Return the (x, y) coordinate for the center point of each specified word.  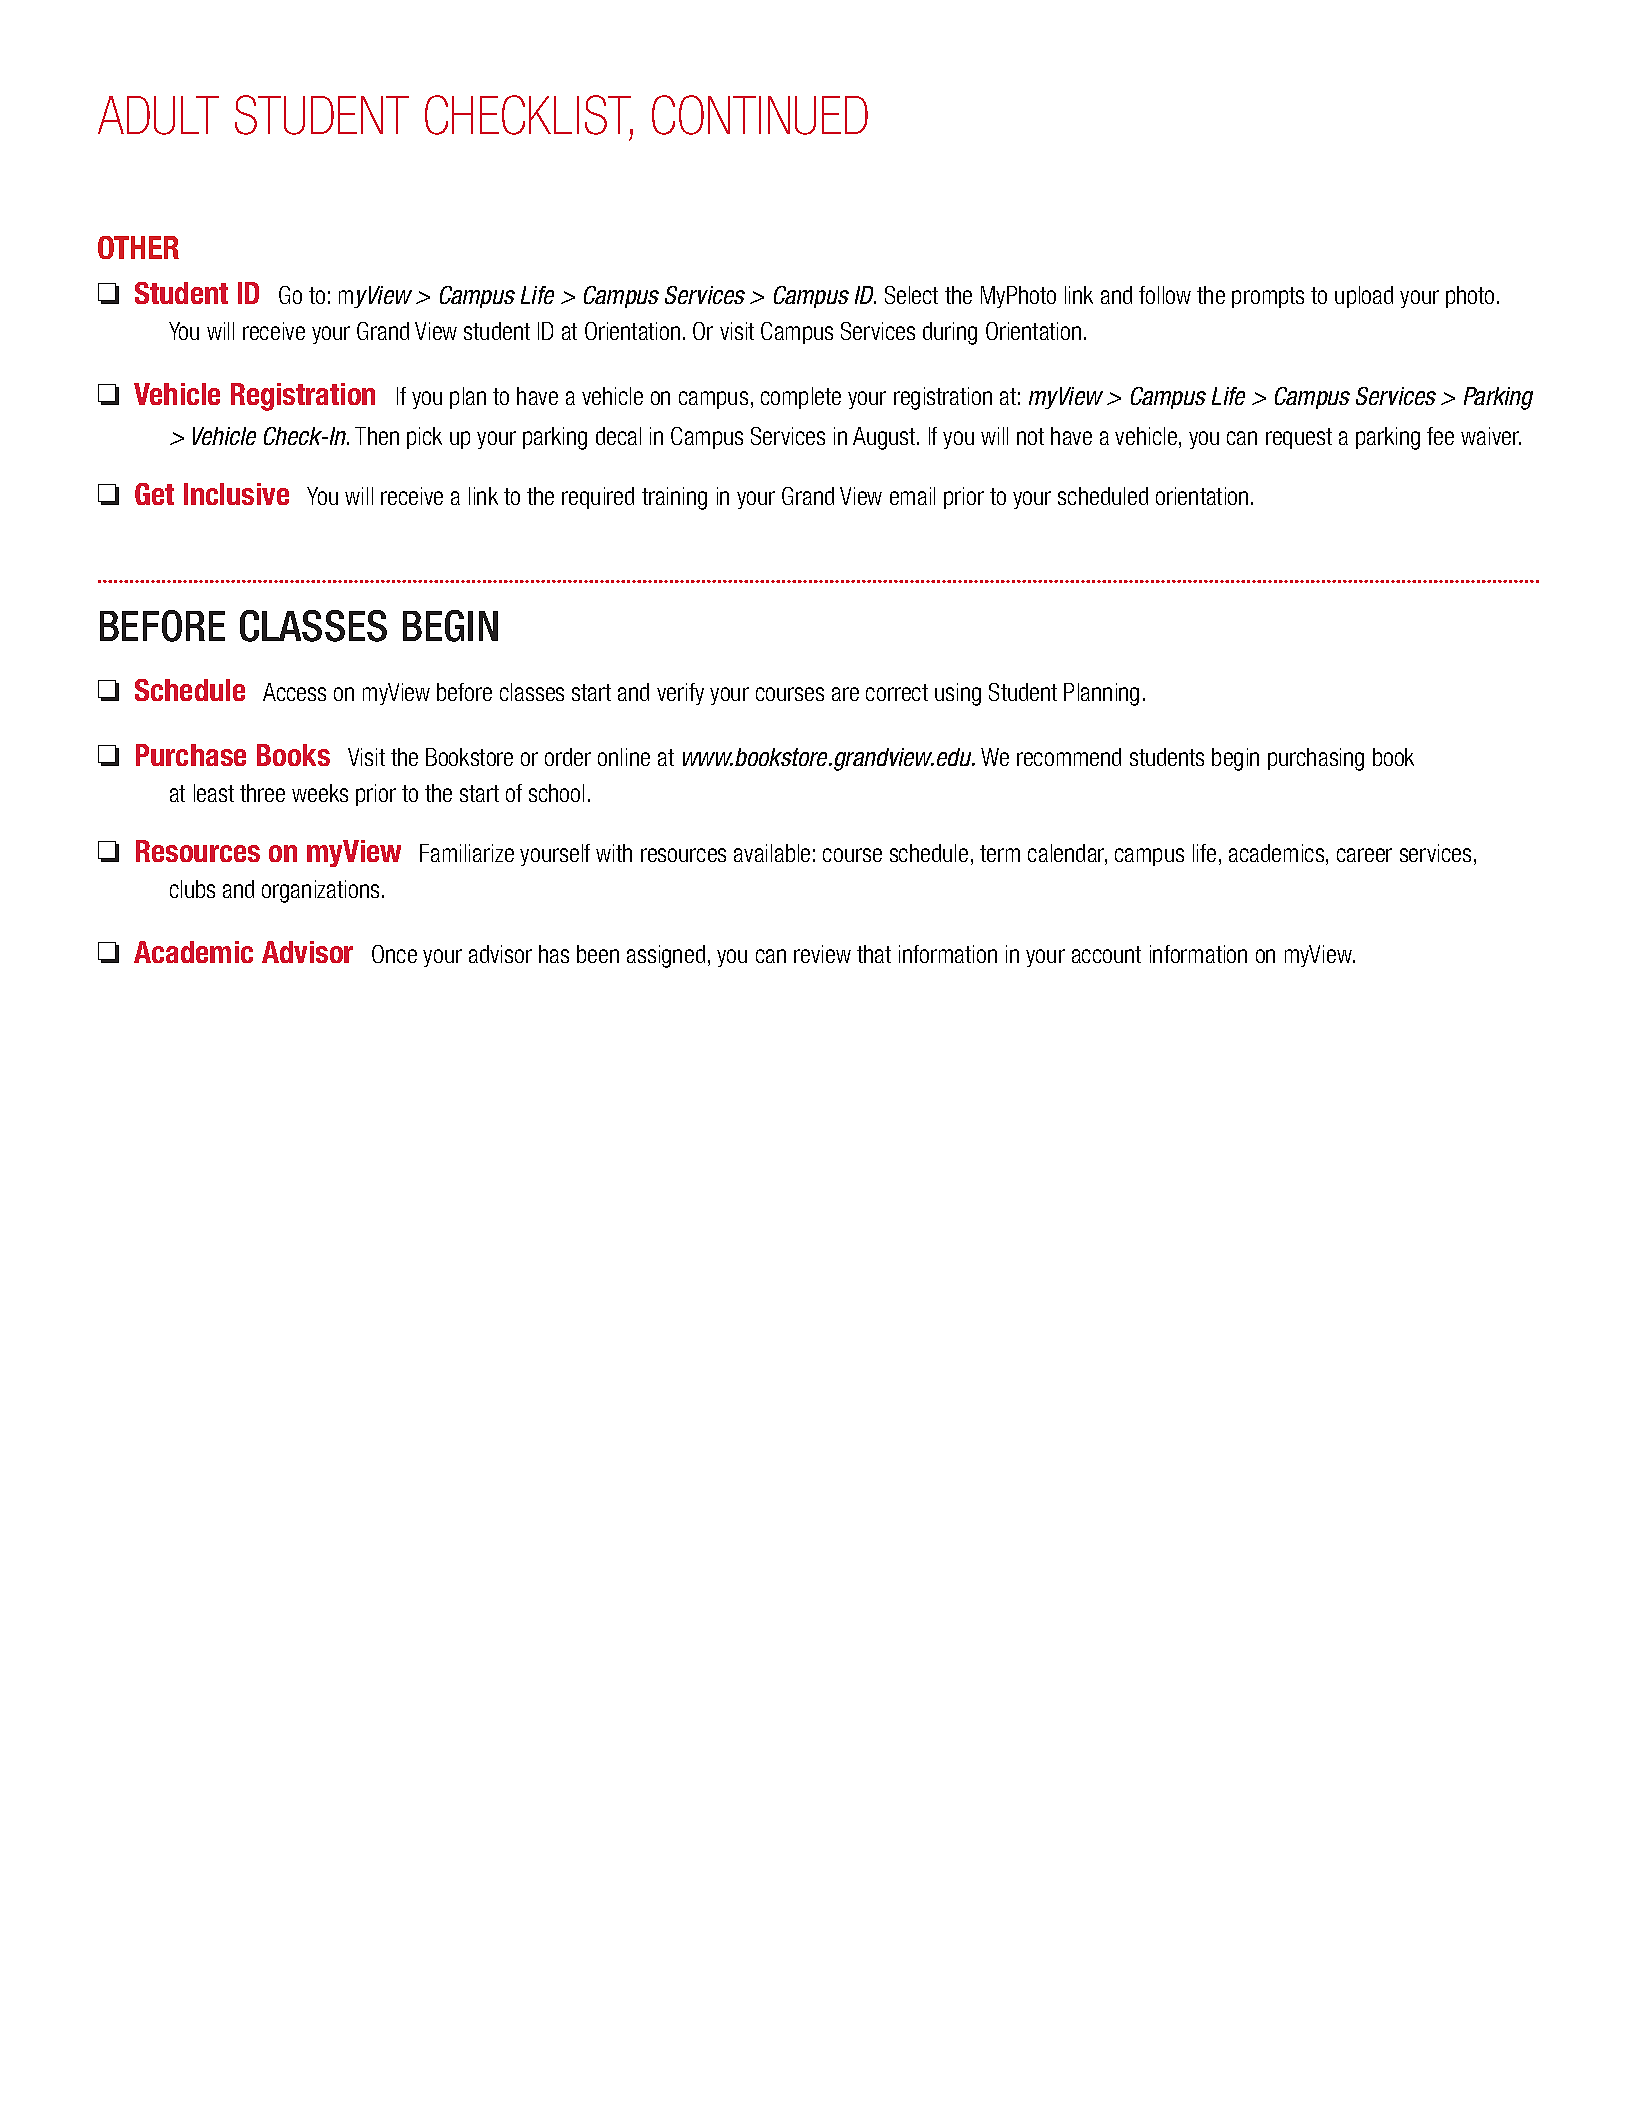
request (1299, 438)
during (950, 333)
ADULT (158, 115)
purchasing (1316, 759)
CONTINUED (760, 115)
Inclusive (236, 494)
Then (377, 436)
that (874, 954)
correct (897, 692)
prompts (1268, 297)
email (912, 496)
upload (1364, 297)
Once (394, 954)
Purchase (191, 755)
